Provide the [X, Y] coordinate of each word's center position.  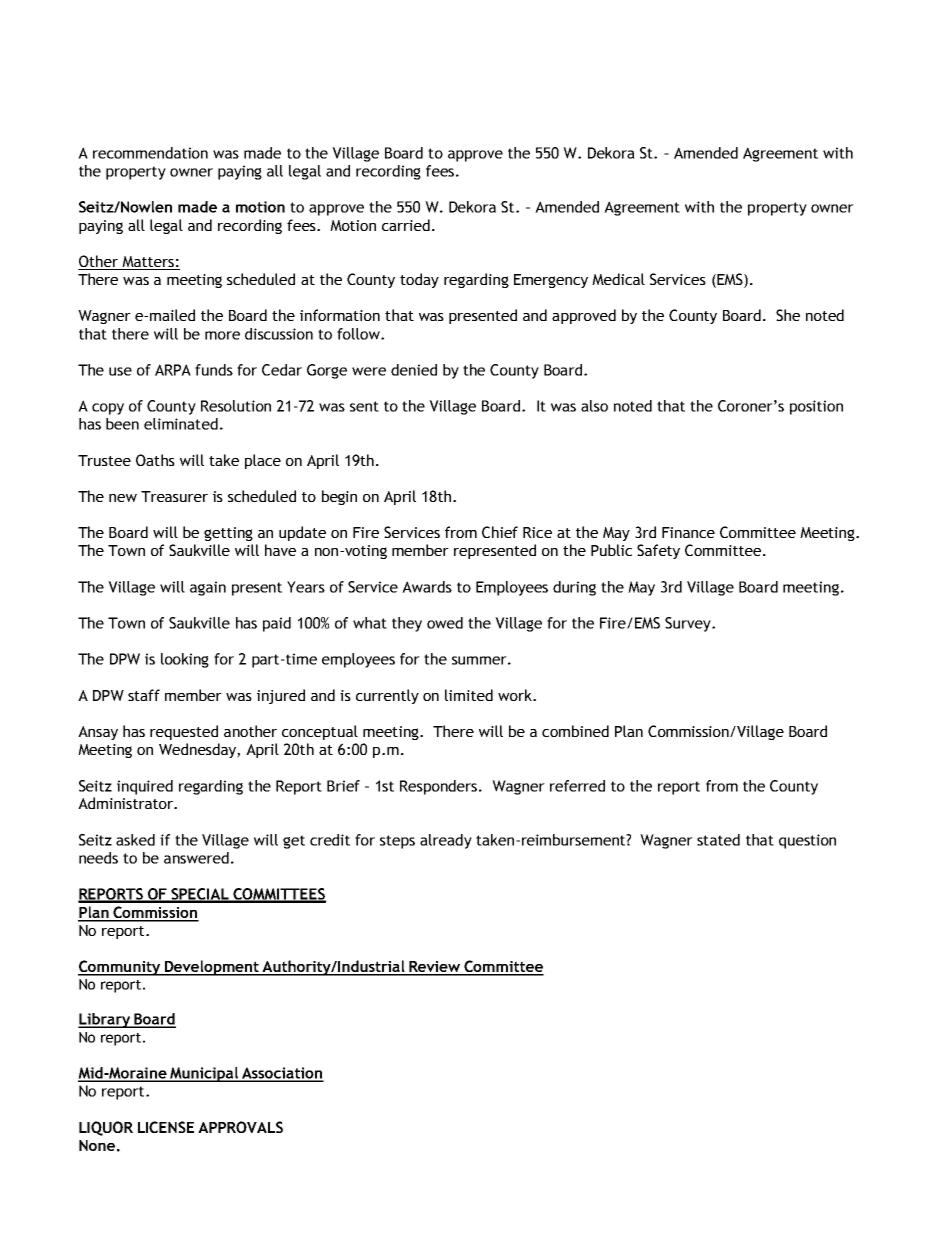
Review [435, 968]
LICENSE [166, 1127]
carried [406, 225]
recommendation [150, 153]
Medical [618, 279]
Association [282, 1074]
